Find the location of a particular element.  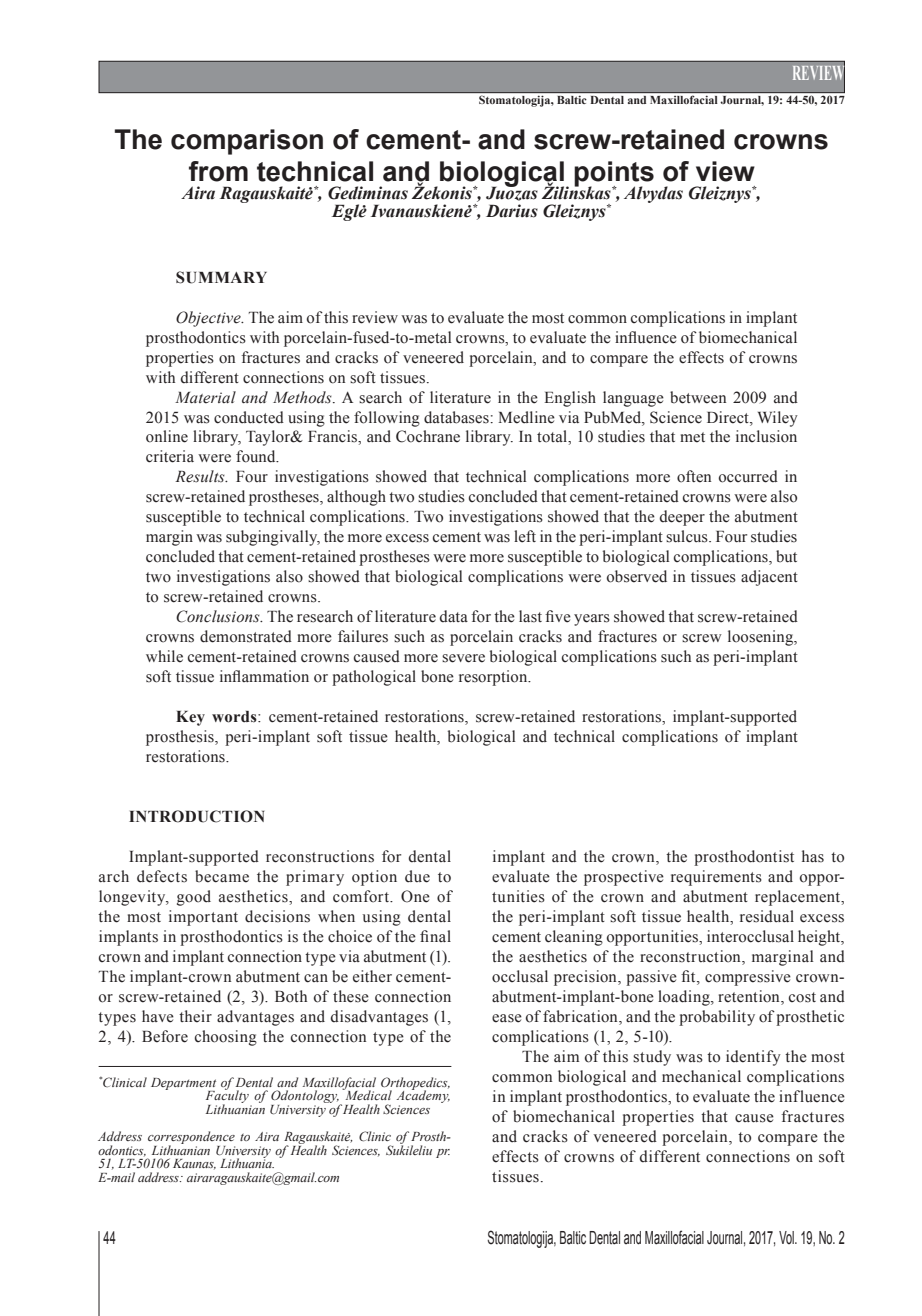

adjacent is located at coordinates (769, 578).
